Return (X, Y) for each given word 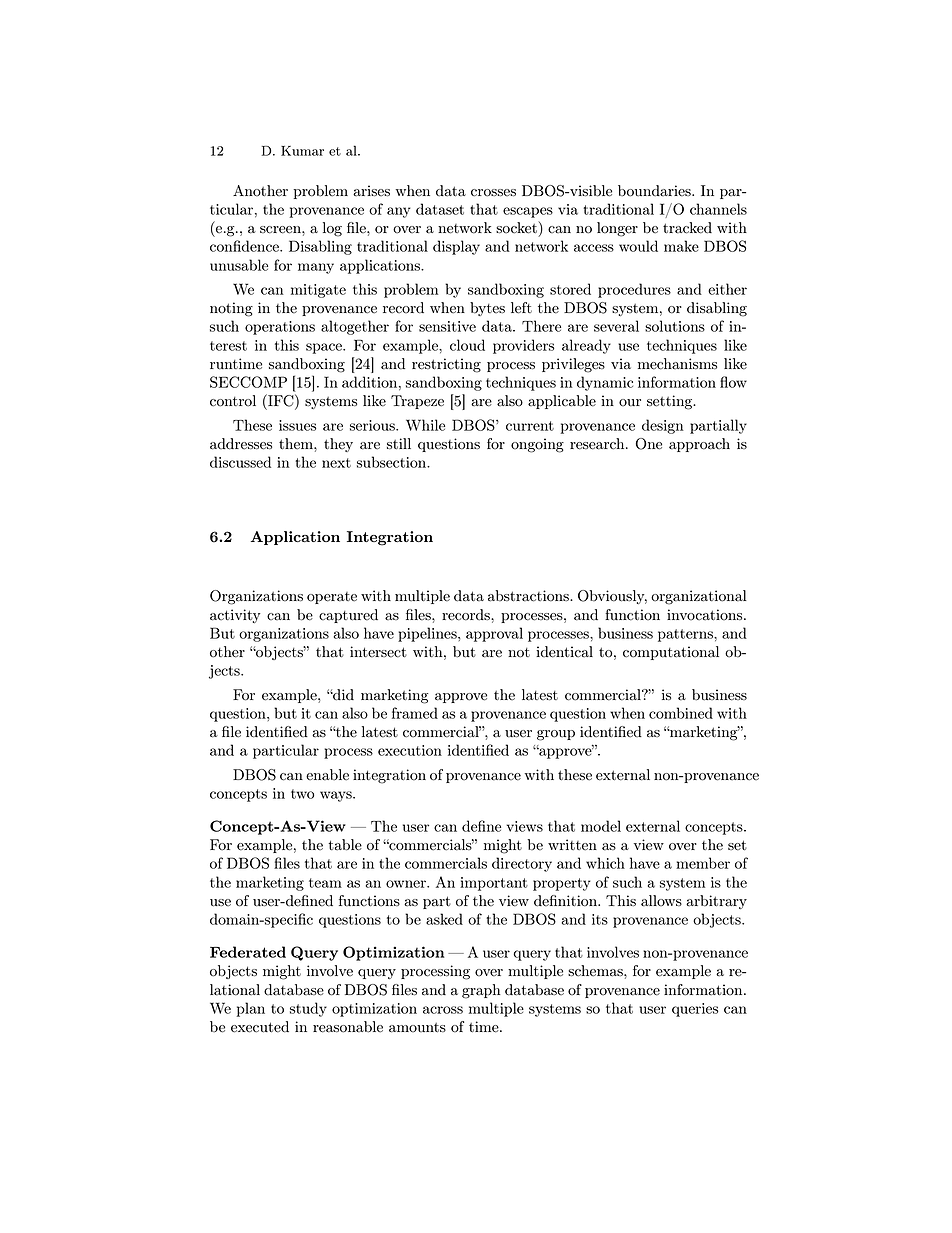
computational (671, 653)
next (336, 463)
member (703, 863)
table (345, 845)
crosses (493, 193)
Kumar (302, 151)
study (308, 1009)
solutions (675, 326)
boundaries (655, 191)
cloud (467, 345)
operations (280, 328)
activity (235, 616)
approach (699, 445)
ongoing (537, 445)
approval (494, 634)
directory (522, 864)
